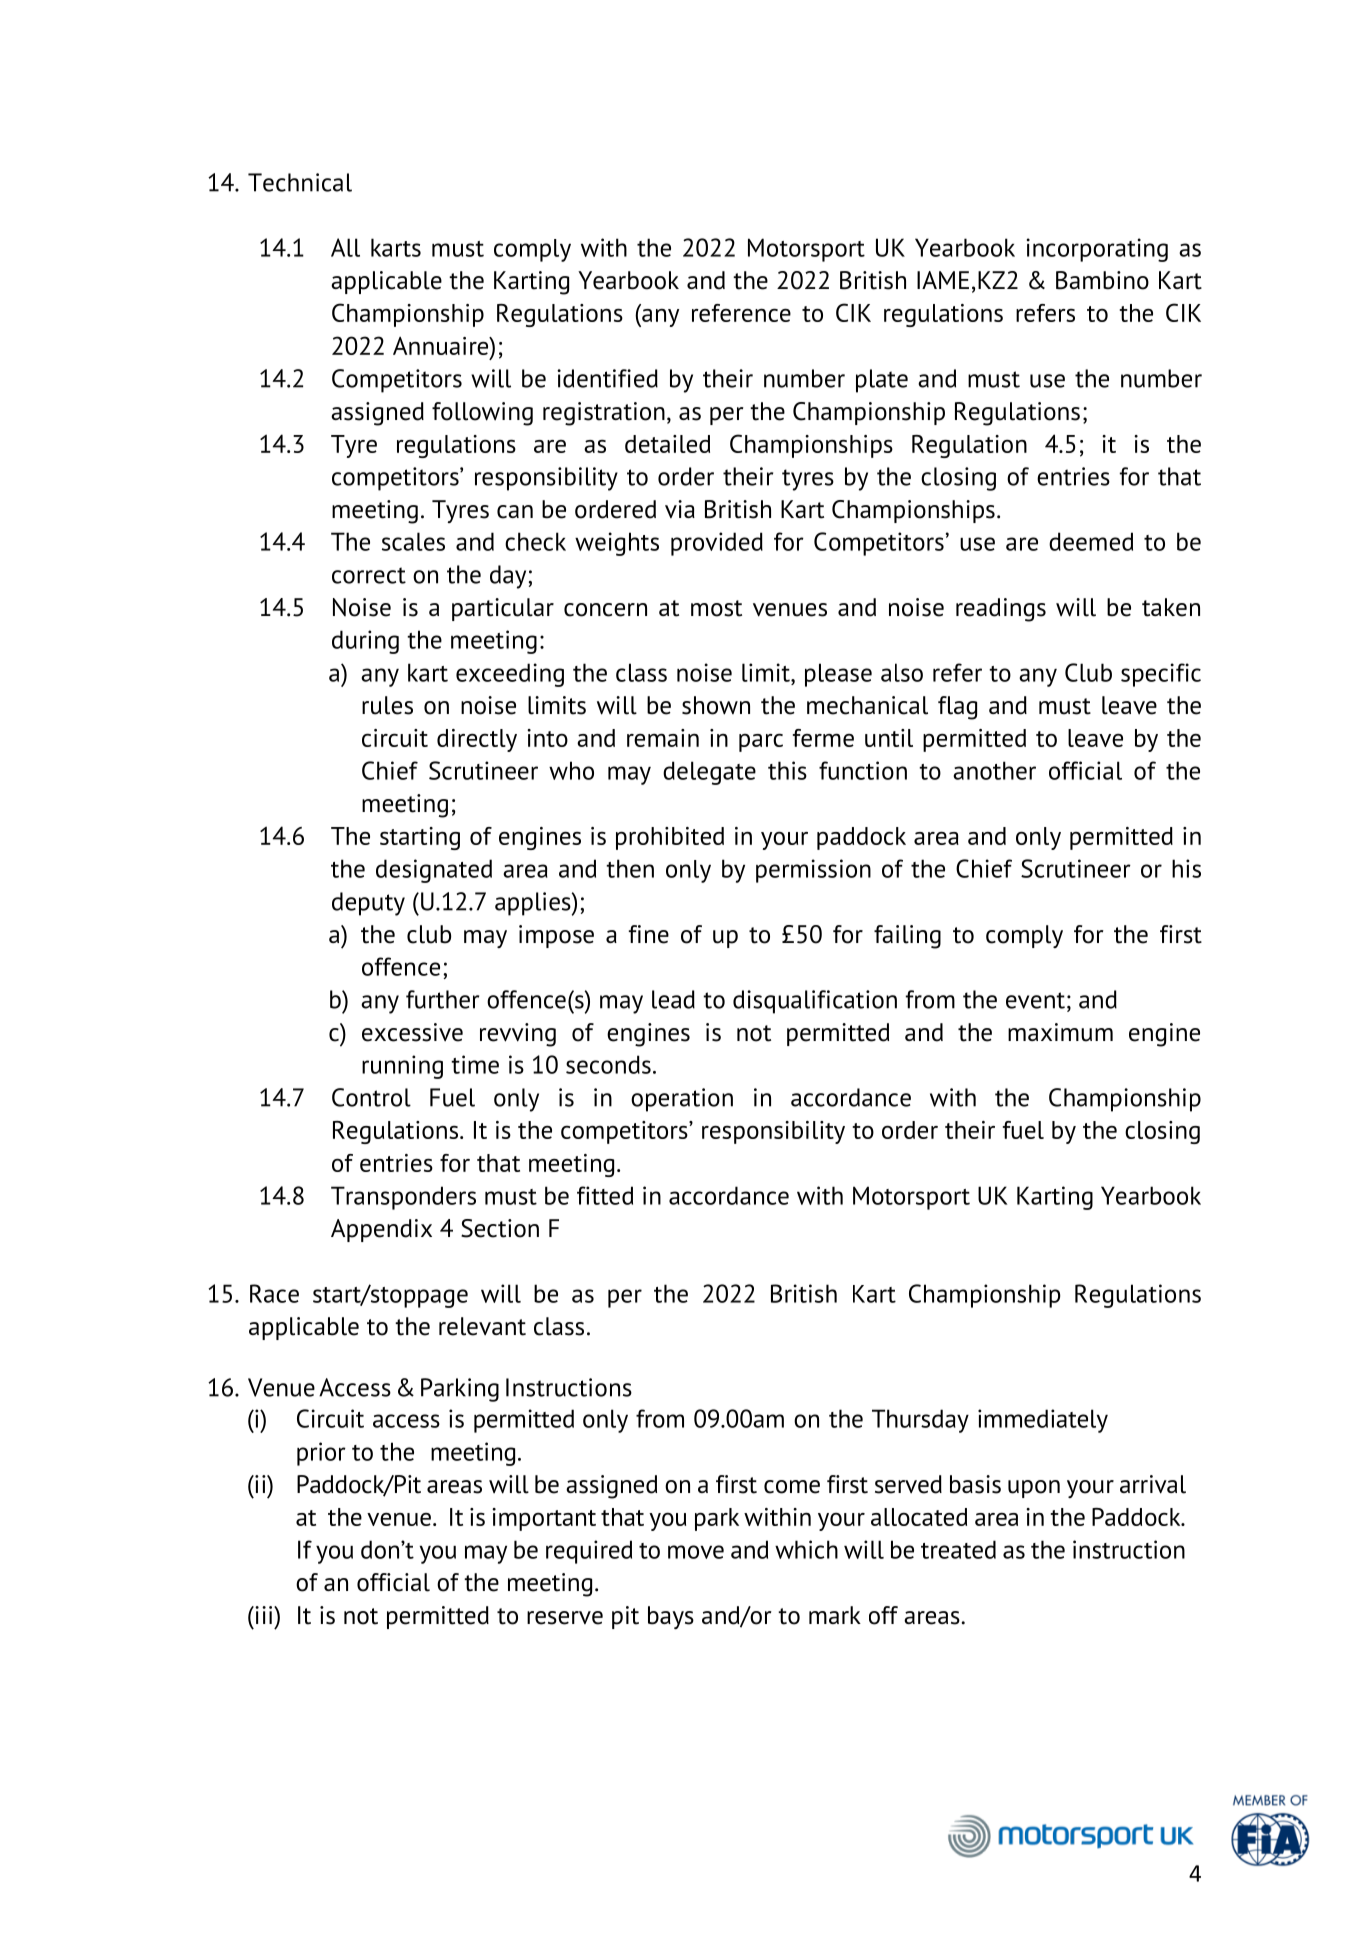 This image has width=1367, height=1933. What do you see at coordinates (605, 1195) in the image?
I see `fitted` at bounding box center [605, 1195].
